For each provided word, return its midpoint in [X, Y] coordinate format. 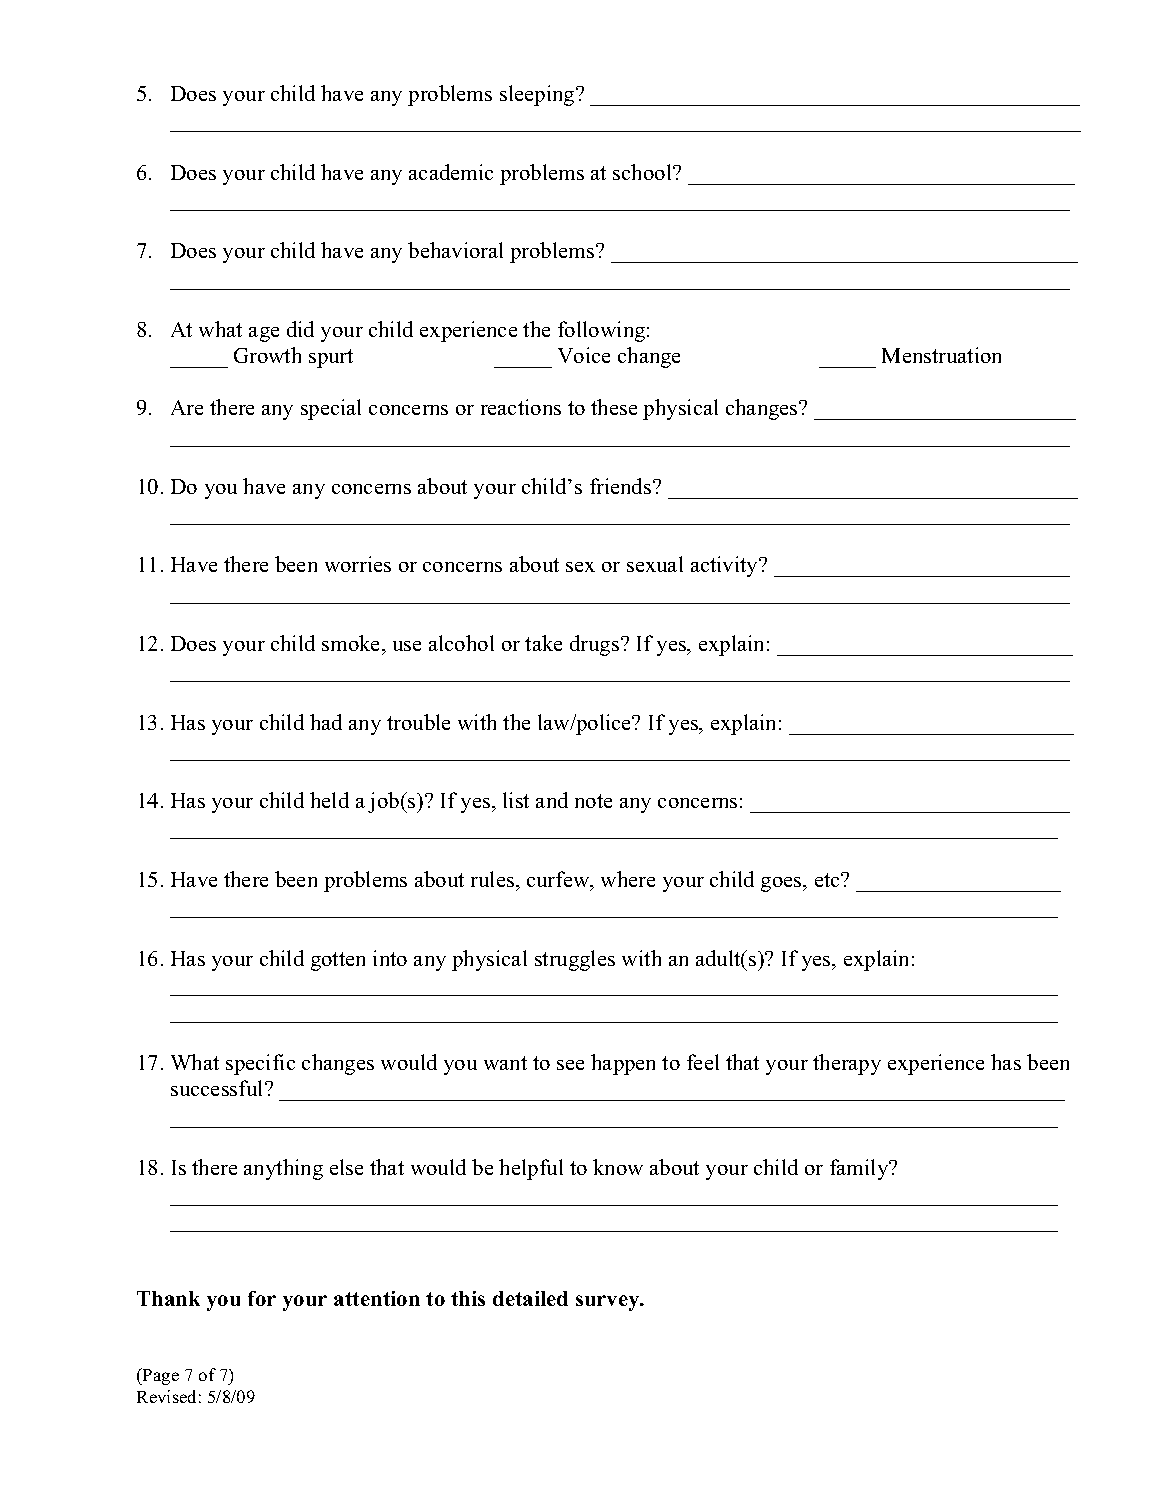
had [326, 722]
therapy [847, 1064]
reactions [521, 407]
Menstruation [941, 355]
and [552, 800]
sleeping [538, 95]
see [570, 1065]
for [262, 1298]
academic [451, 172]
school [643, 172]
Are [187, 407]
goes [782, 884]
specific [260, 1064]
